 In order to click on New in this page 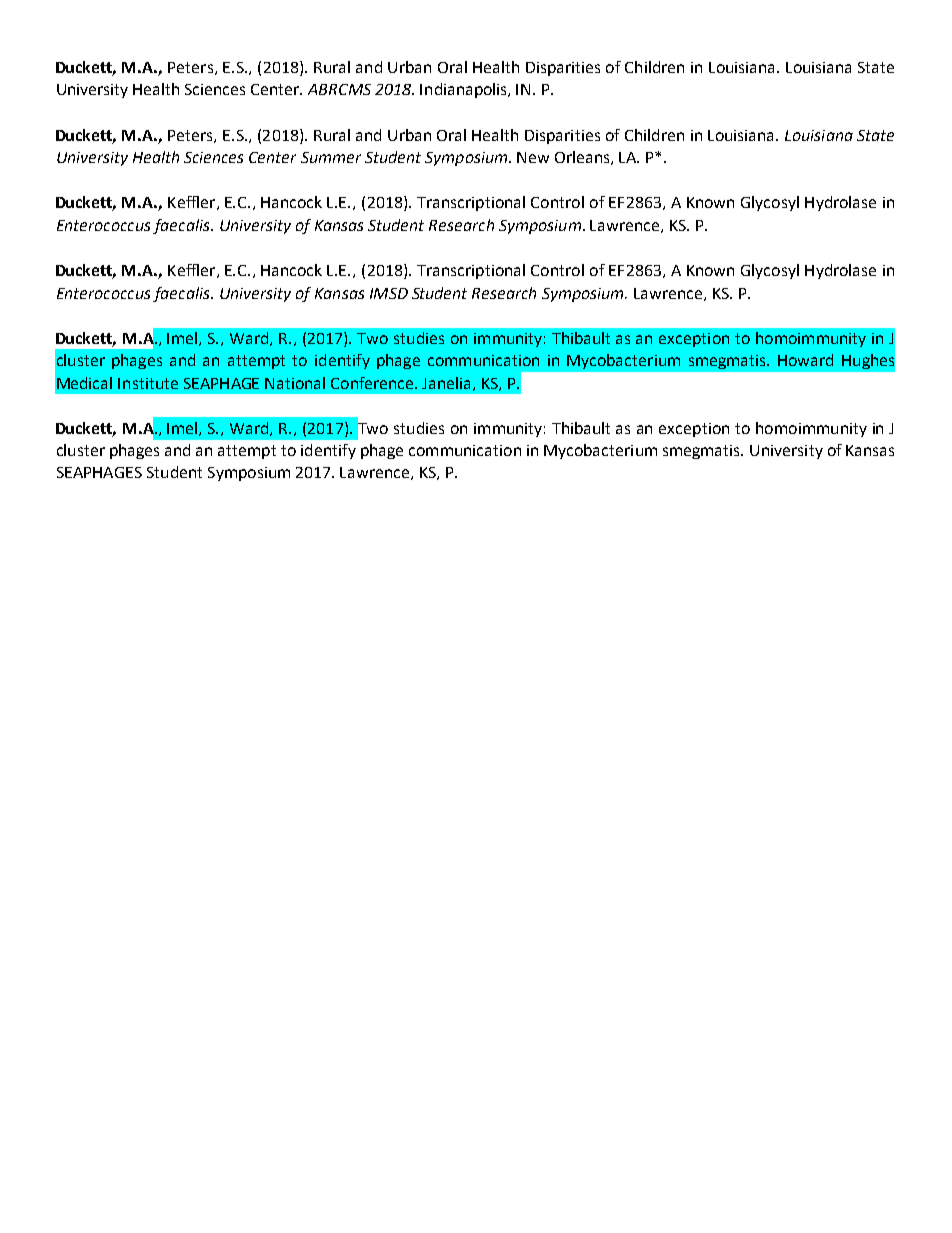, I will do `click(533, 157)`.
